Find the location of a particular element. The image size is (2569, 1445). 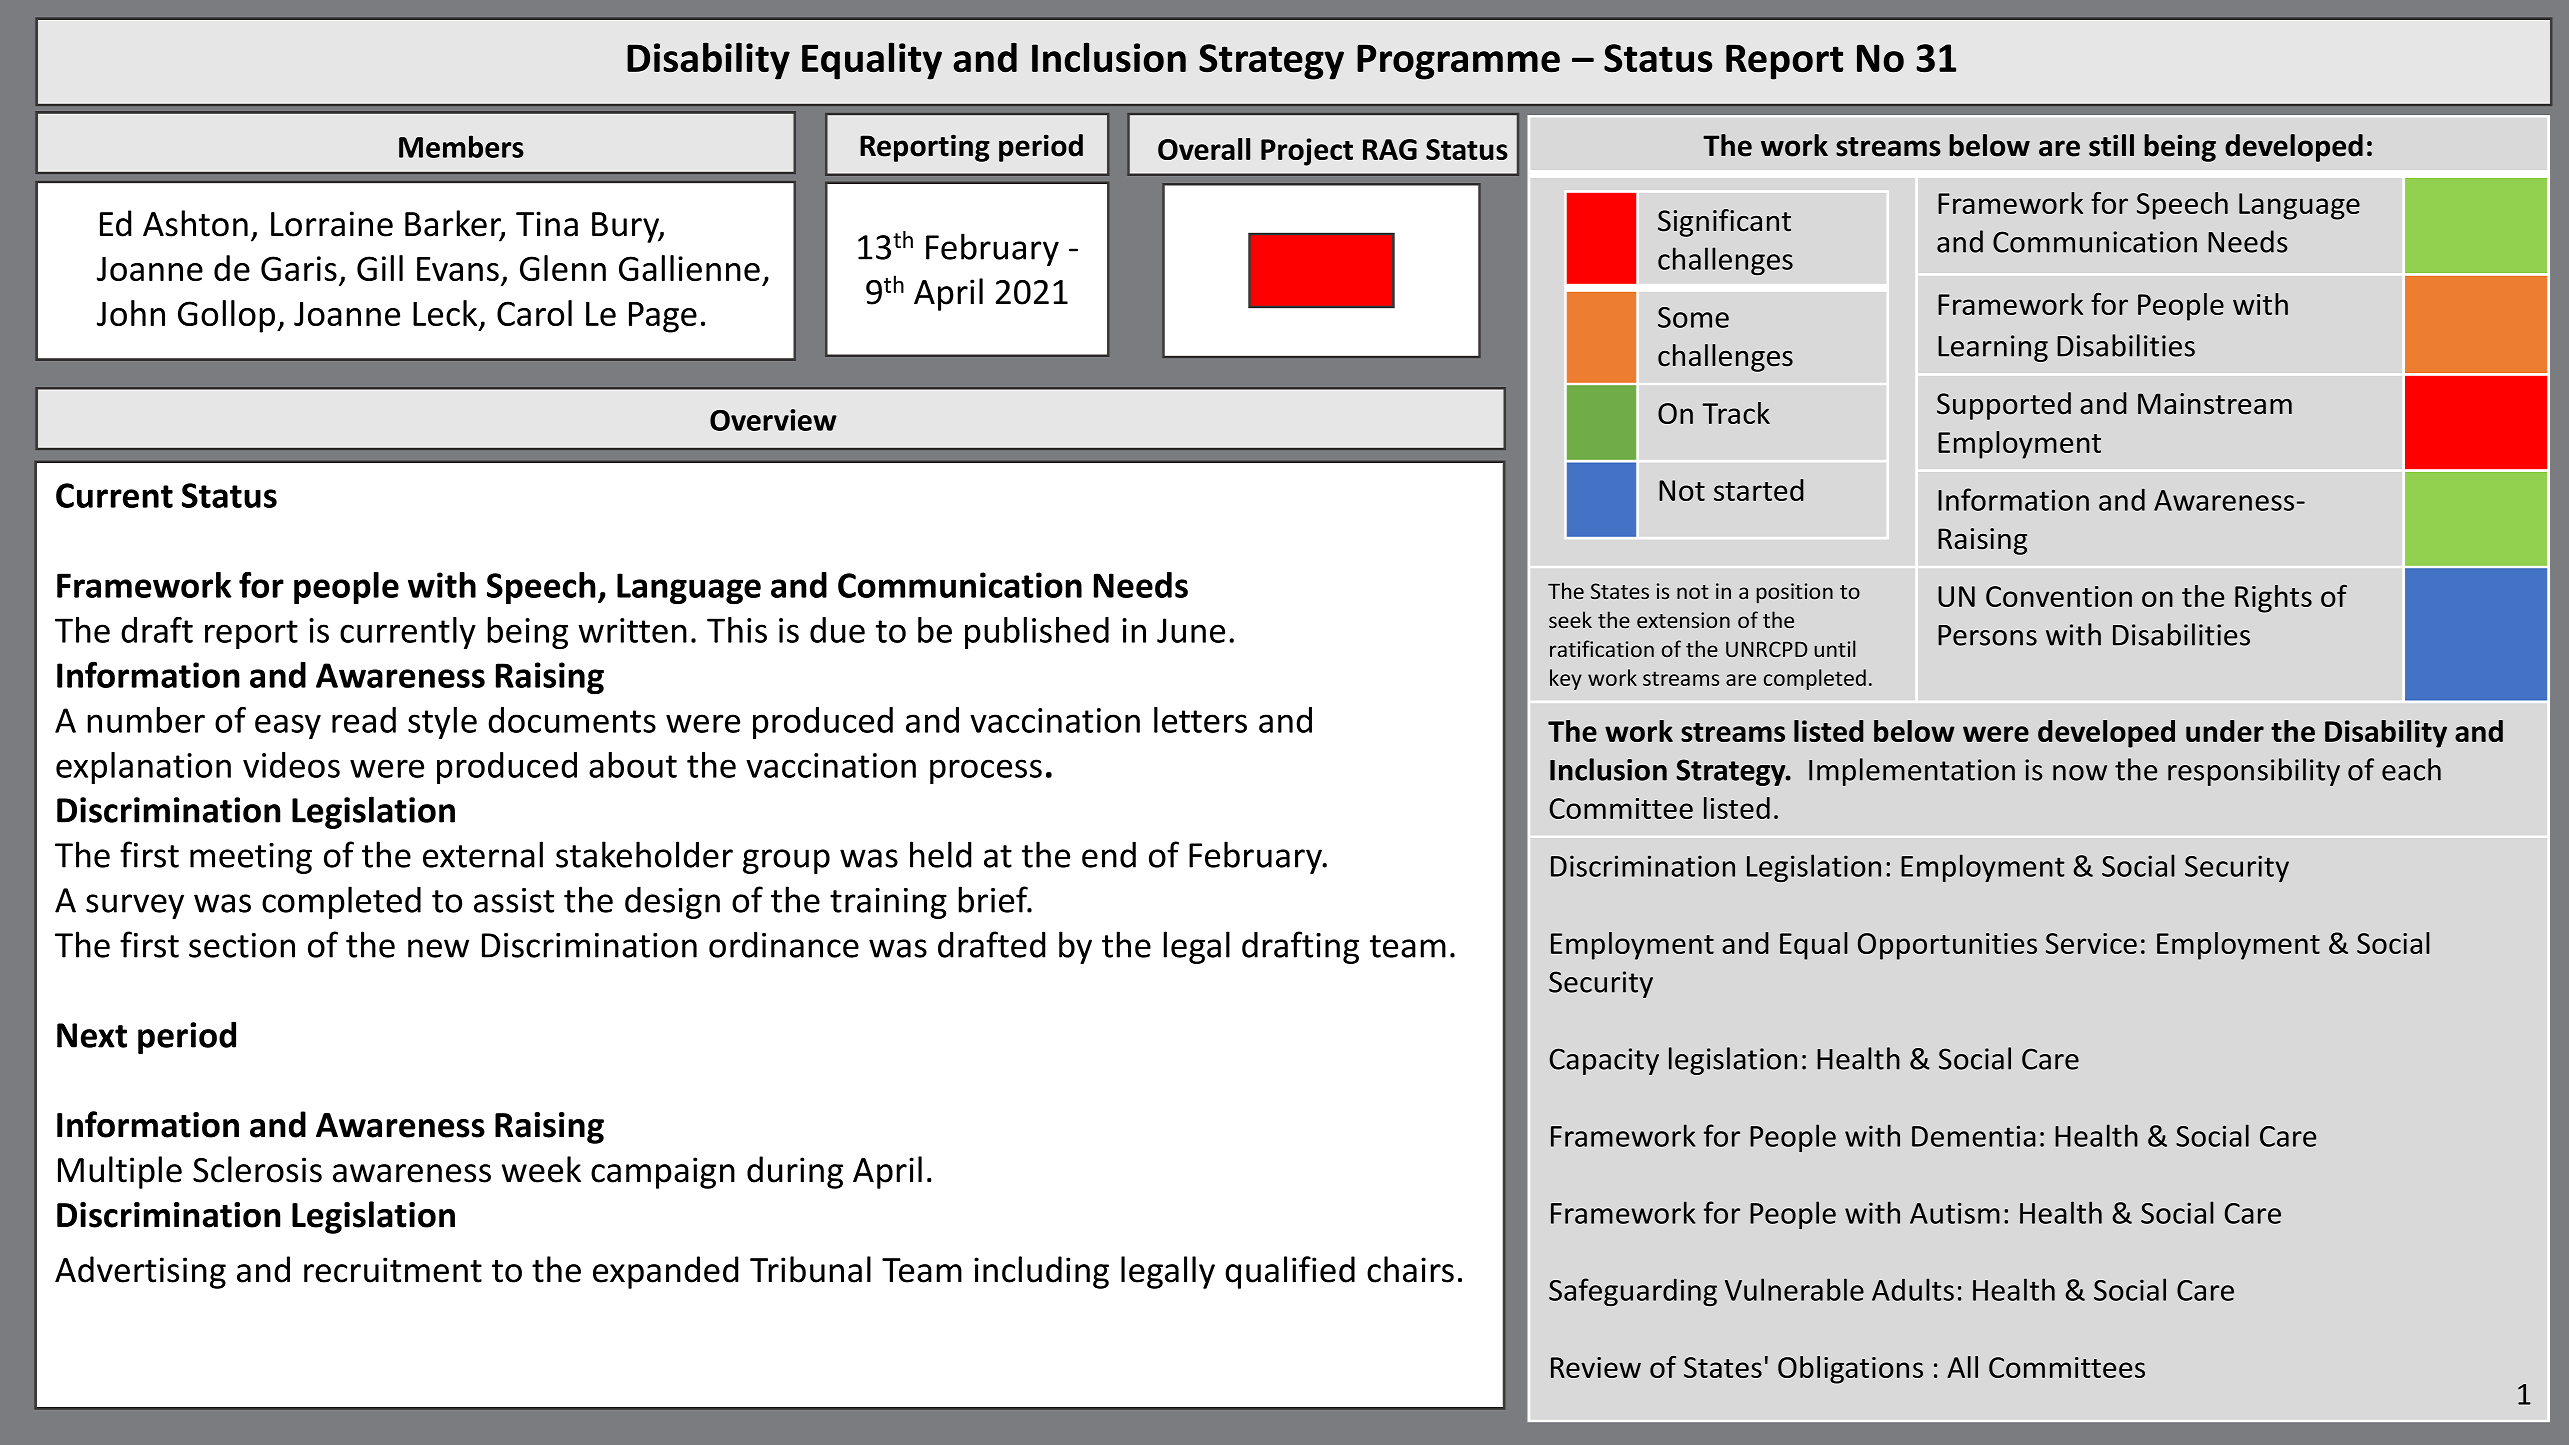

Overview is located at coordinates (773, 420).
